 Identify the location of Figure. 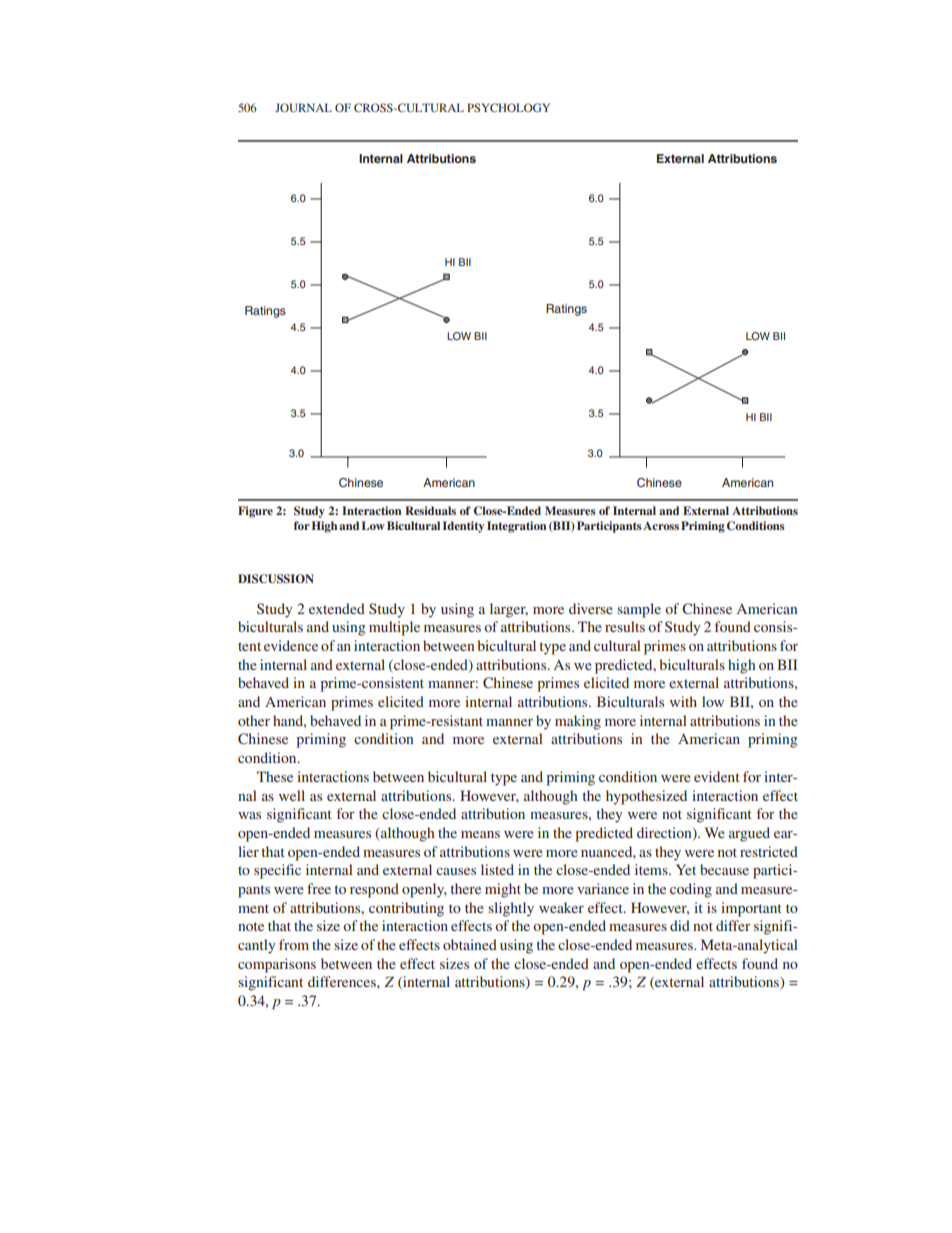
(255, 512).
